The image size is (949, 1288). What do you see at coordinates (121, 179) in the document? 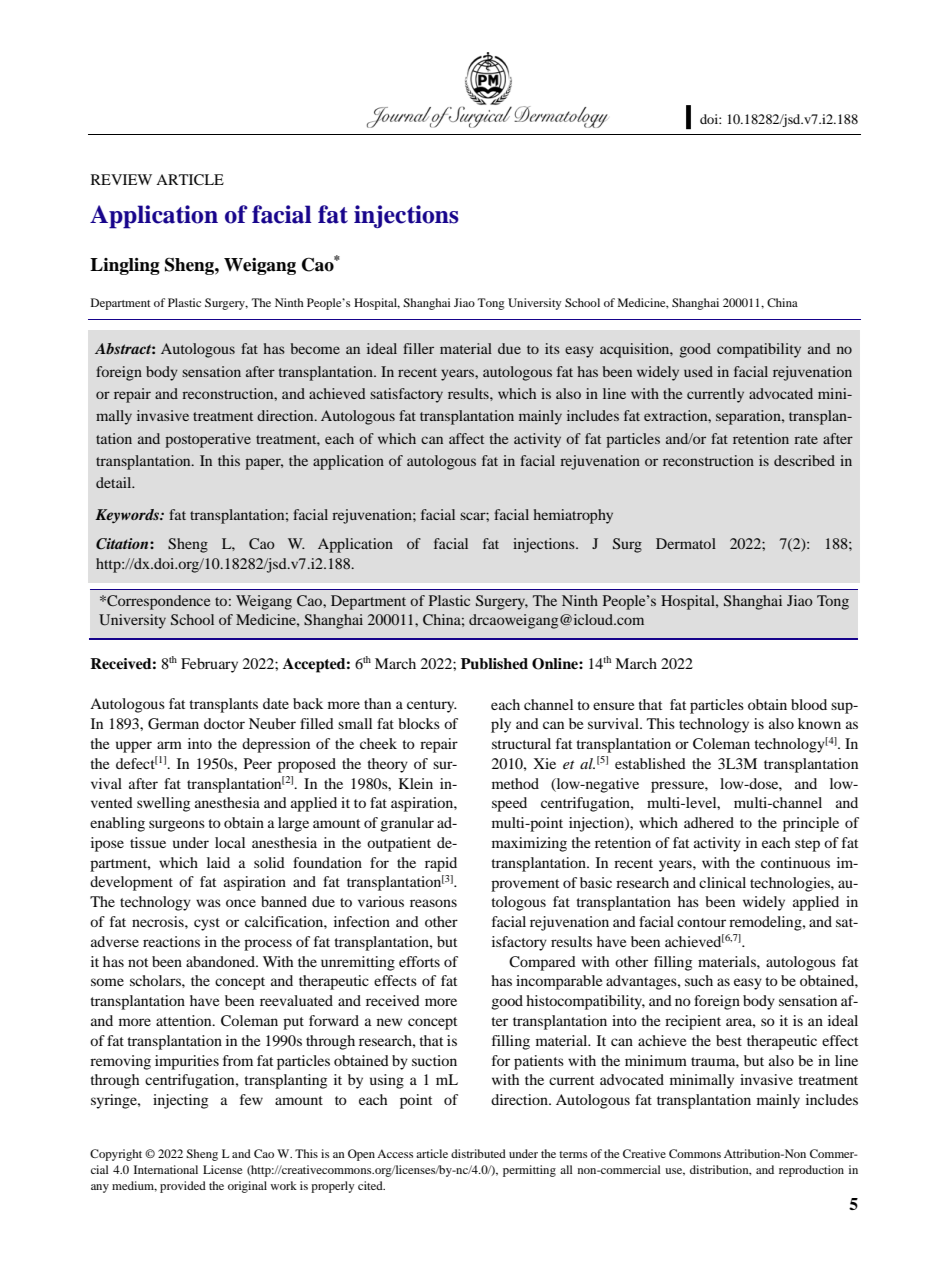
I see `REVIEW` at bounding box center [121, 179].
